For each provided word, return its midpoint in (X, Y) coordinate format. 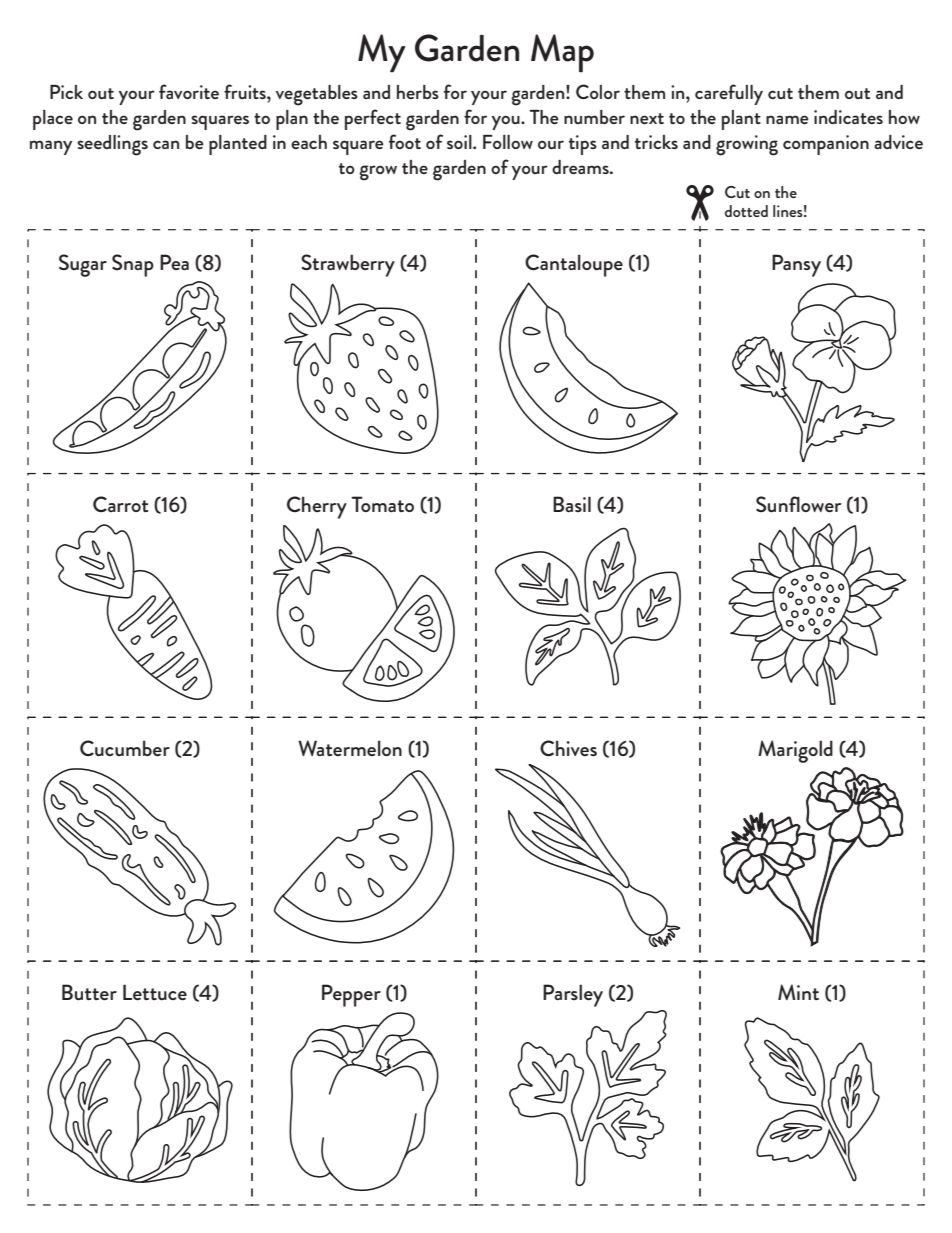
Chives (568, 748)
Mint (798, 992)
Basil (572, 504)
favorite (189, 91)
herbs (418, 92)
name (787, 119)
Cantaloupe (574, 265)
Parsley (573, 995)
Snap (133, 265)
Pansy (796, 265)
